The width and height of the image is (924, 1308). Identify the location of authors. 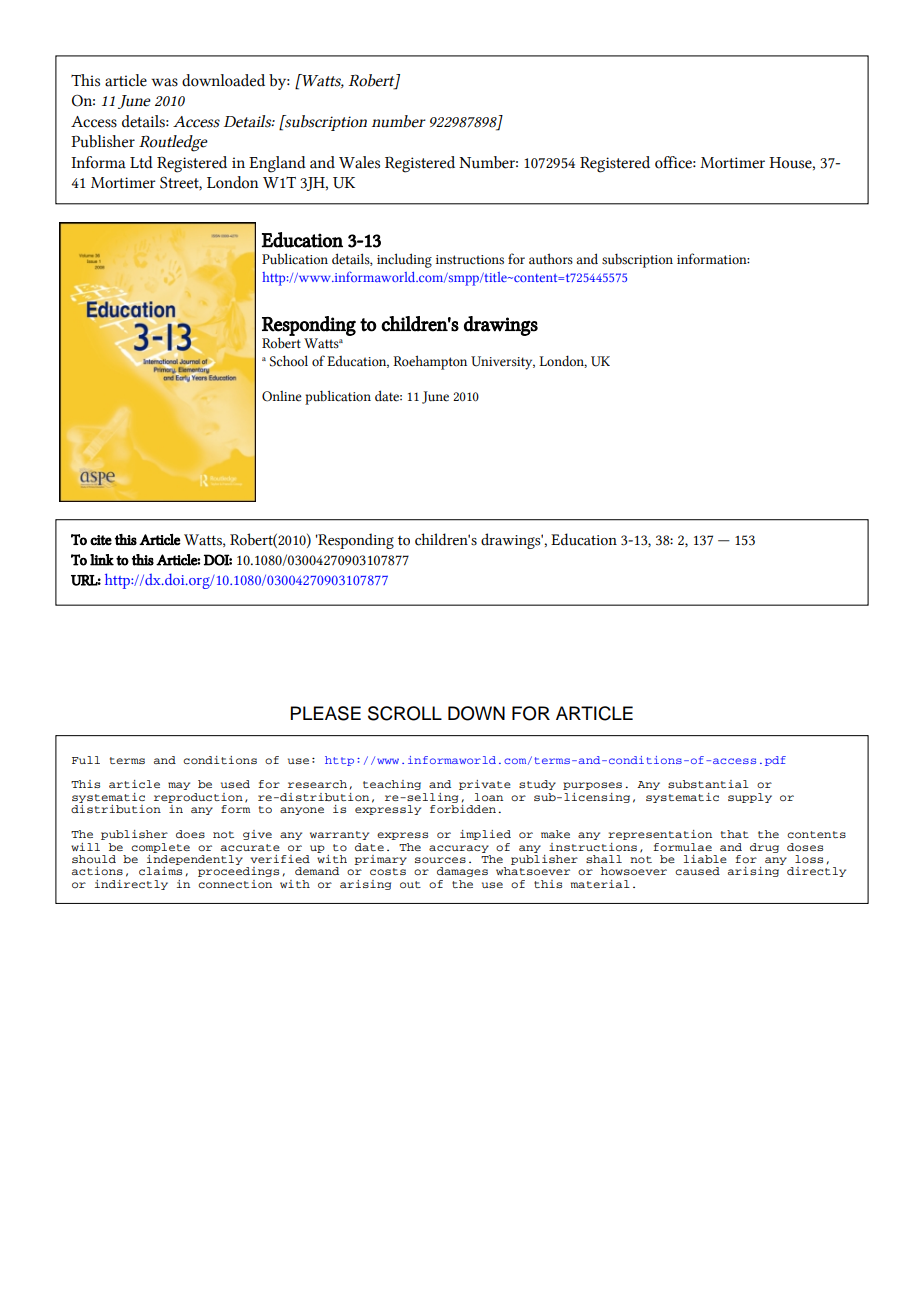
(551, 259).
